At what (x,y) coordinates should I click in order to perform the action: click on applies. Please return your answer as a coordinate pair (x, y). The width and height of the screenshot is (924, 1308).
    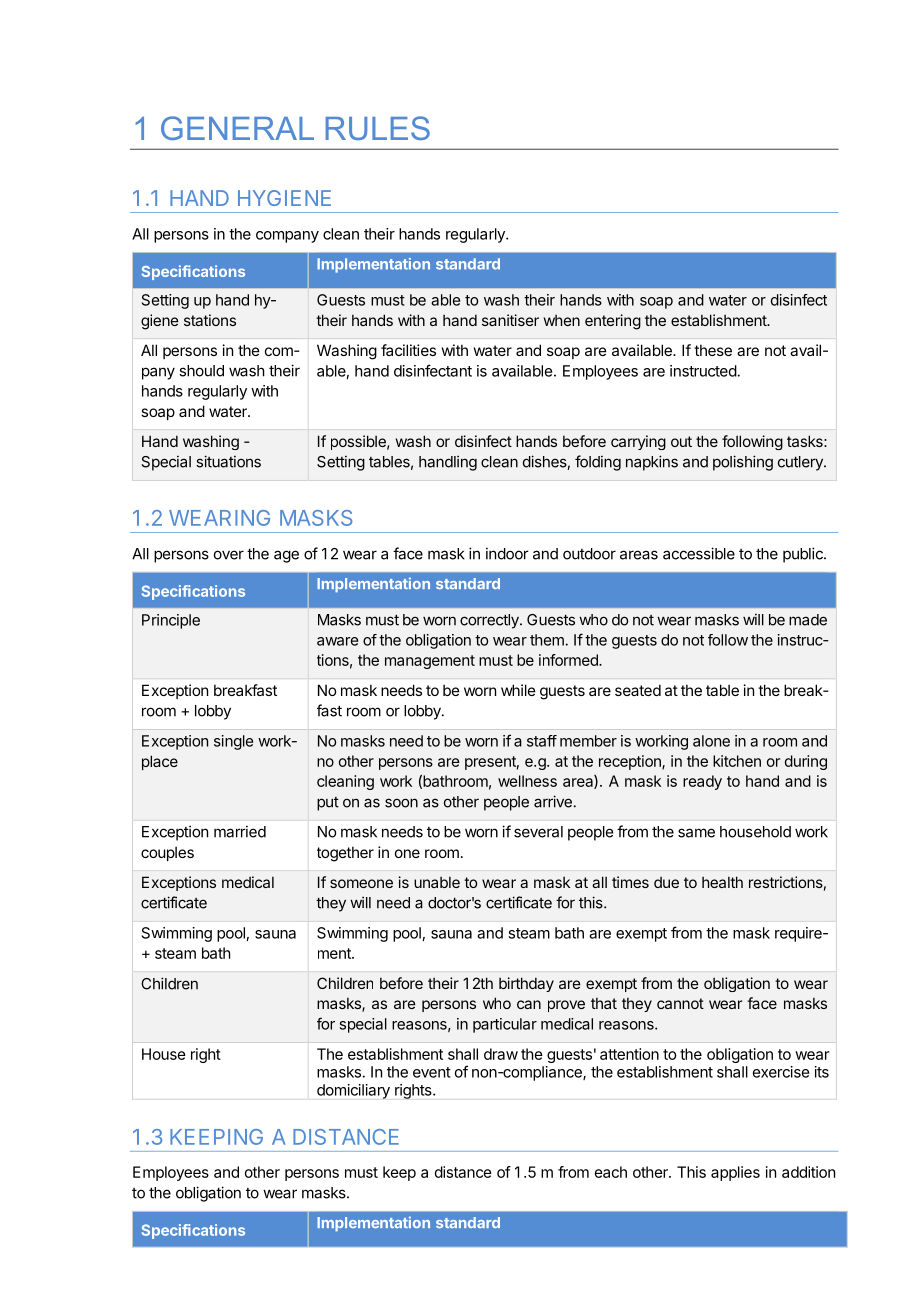
    Looking at the image, I should click on (735, 1173).
